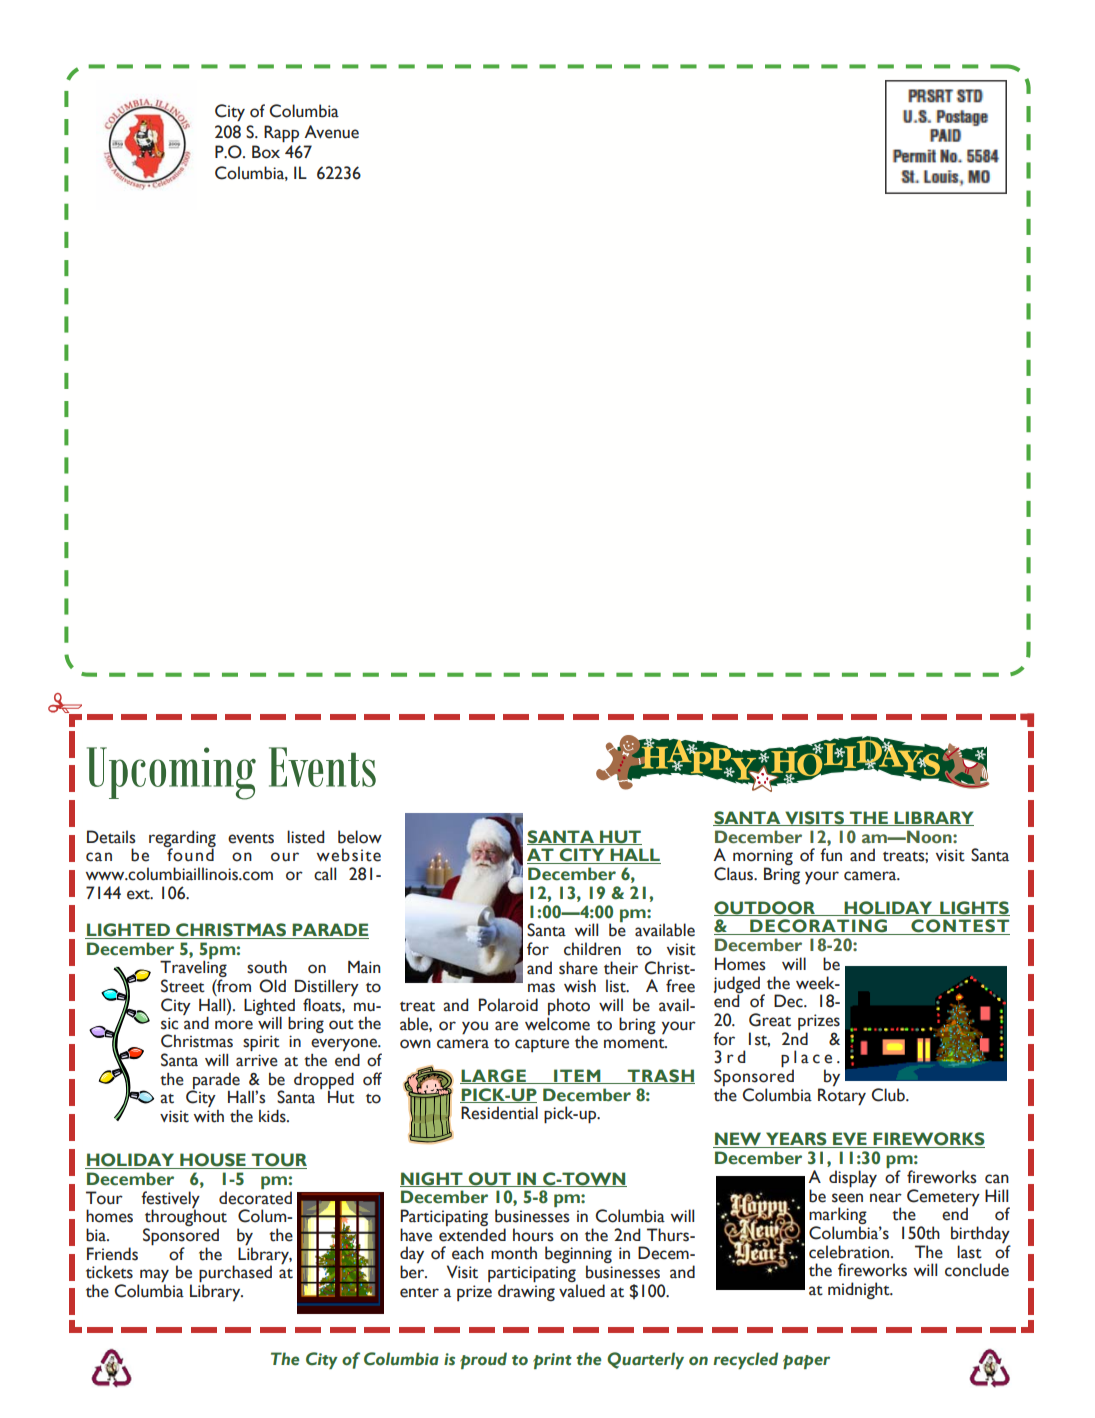 The height and width of the image is (1418, 1095). What do you see at coordinates (266, 152) in the image?
I see `Box` at bounding box center [266, 152].
